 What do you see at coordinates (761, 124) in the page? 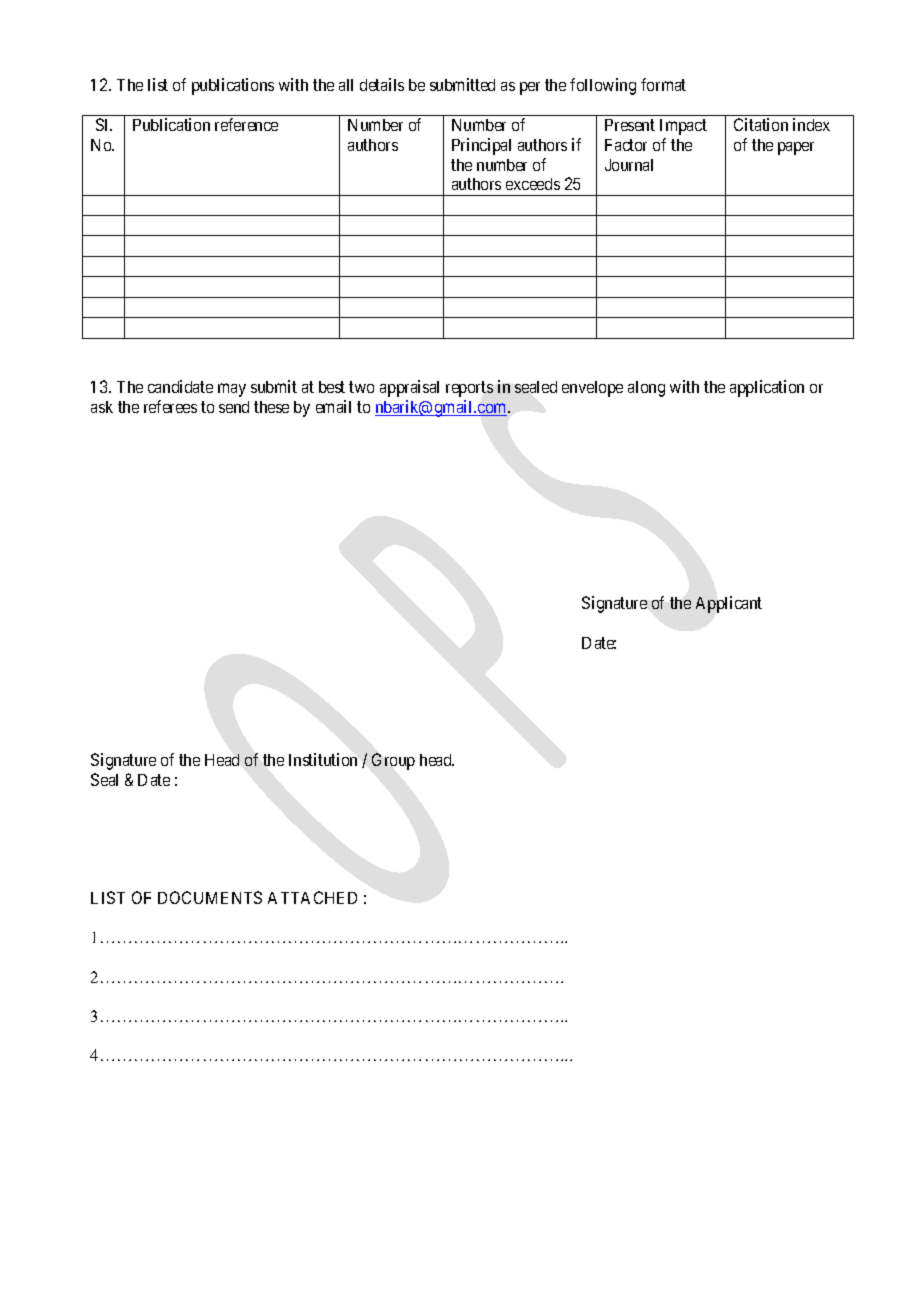
I see `Citation` at bounding box center [761, 124].
